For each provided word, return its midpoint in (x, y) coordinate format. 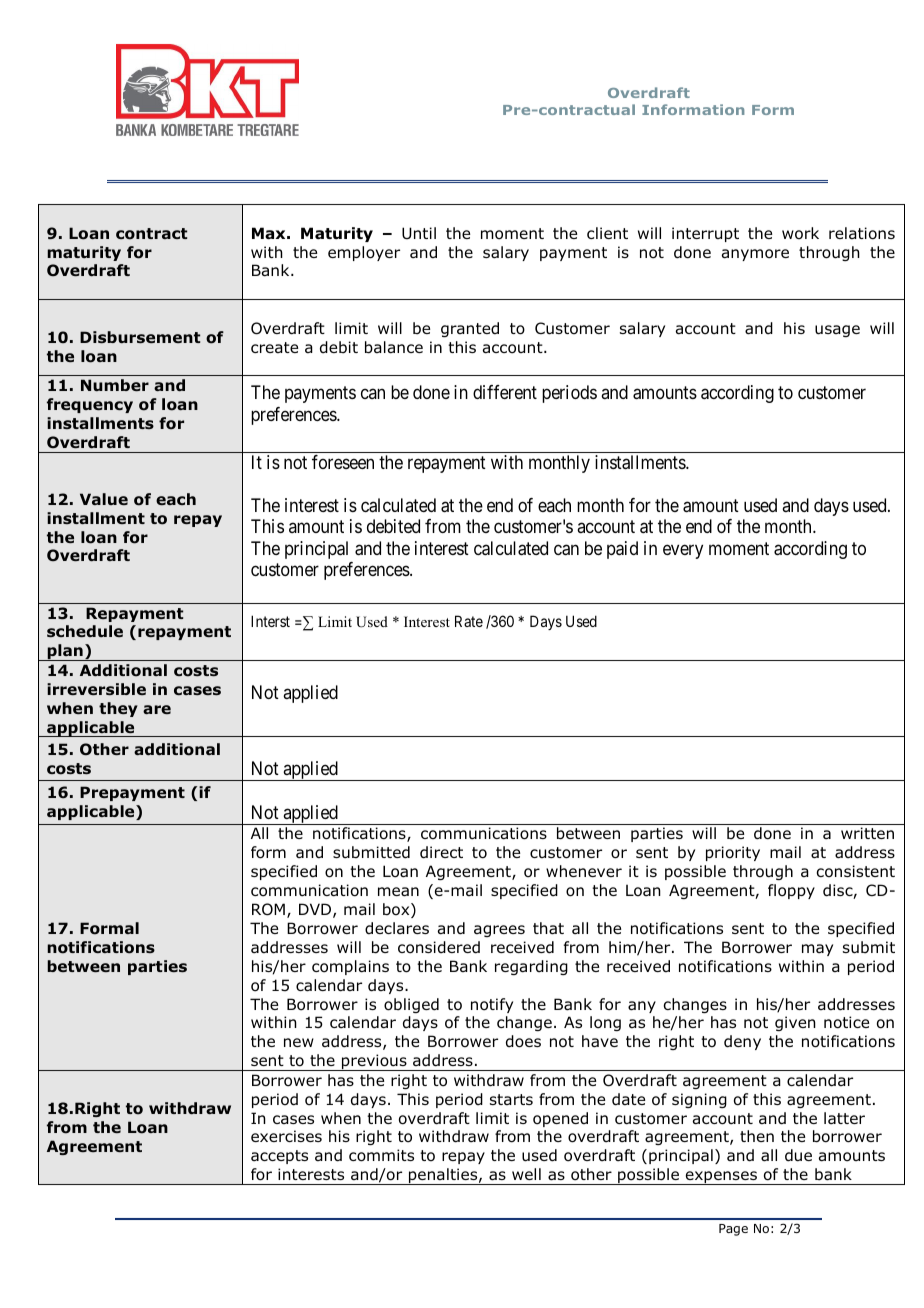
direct (441, 852)
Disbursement (140, 337)
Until (419, 233)
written (867, 833)
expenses (721, 1178)
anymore (755, 255)
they (118, 709)
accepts (279, 1157)
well (526, 1174)
